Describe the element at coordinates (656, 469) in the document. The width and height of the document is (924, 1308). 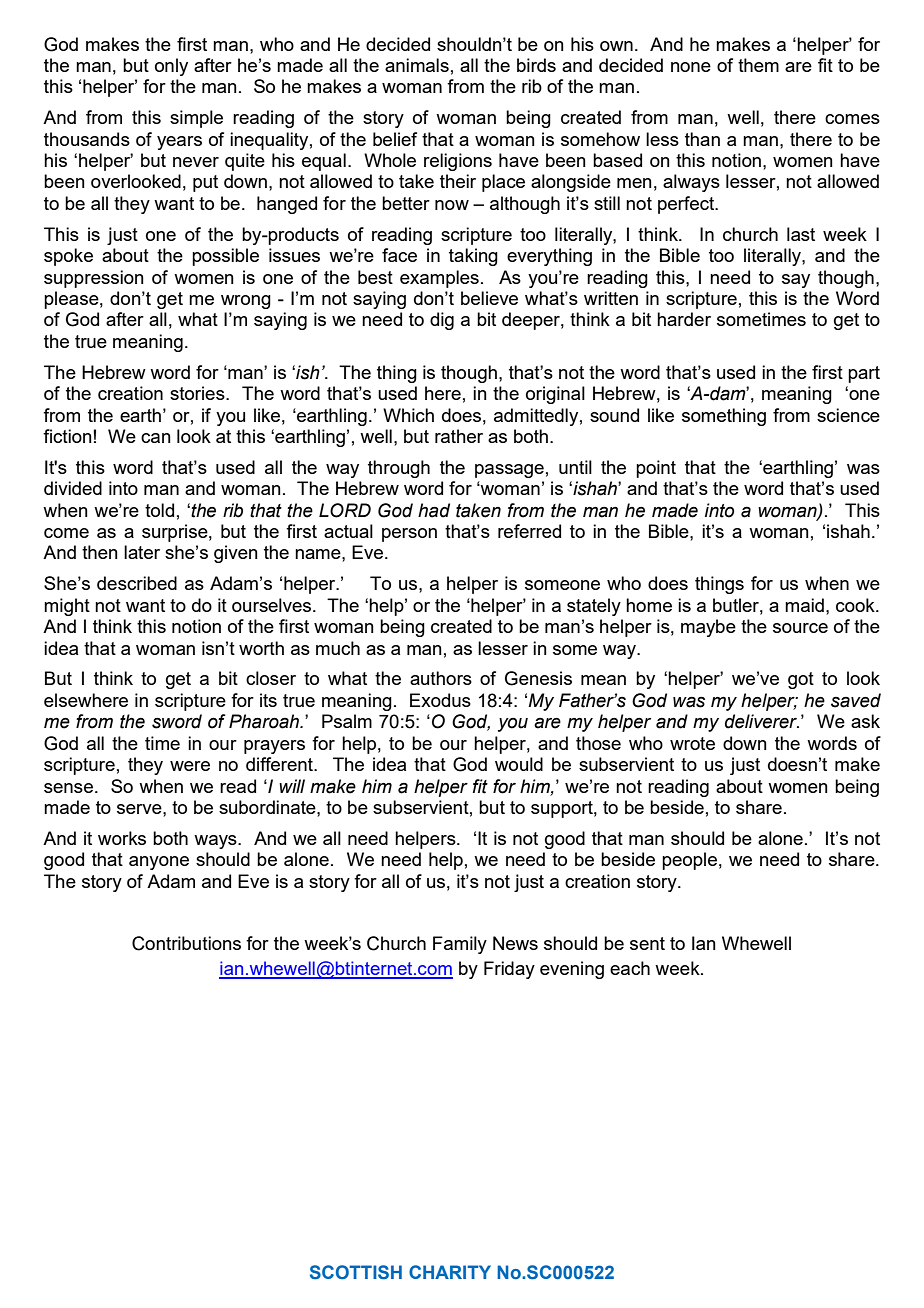
I see `point` at that location.
